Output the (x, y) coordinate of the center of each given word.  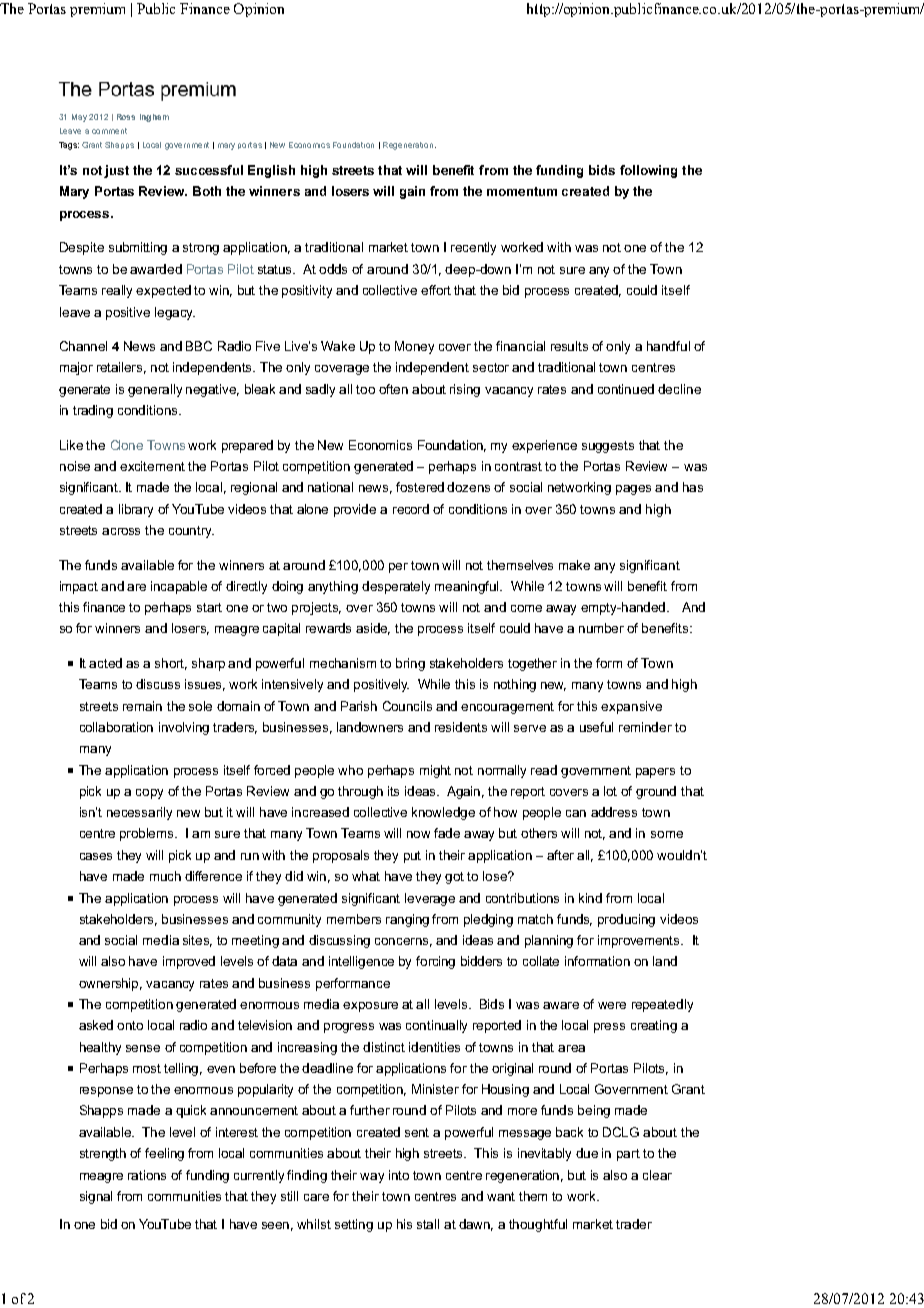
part (628, 1155)
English (271, 171)
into (399, 1175)
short (171, 664)
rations (147, 1175)
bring (410, 664)
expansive (631, 707)
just (116, 171)
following (648, 171)
